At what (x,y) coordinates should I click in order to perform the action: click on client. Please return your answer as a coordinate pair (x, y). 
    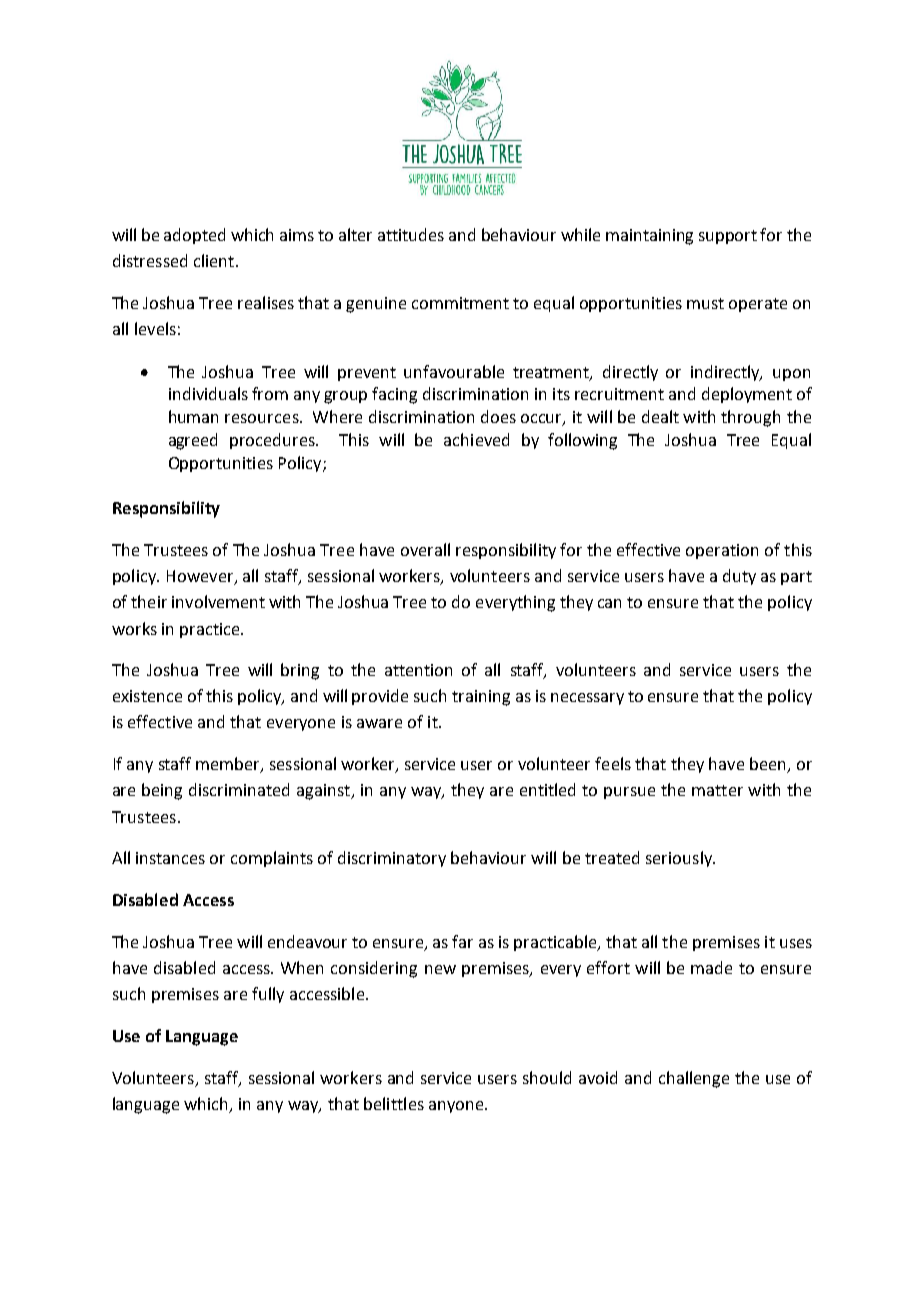
    Looking at the image, I should click on (215, 260).
